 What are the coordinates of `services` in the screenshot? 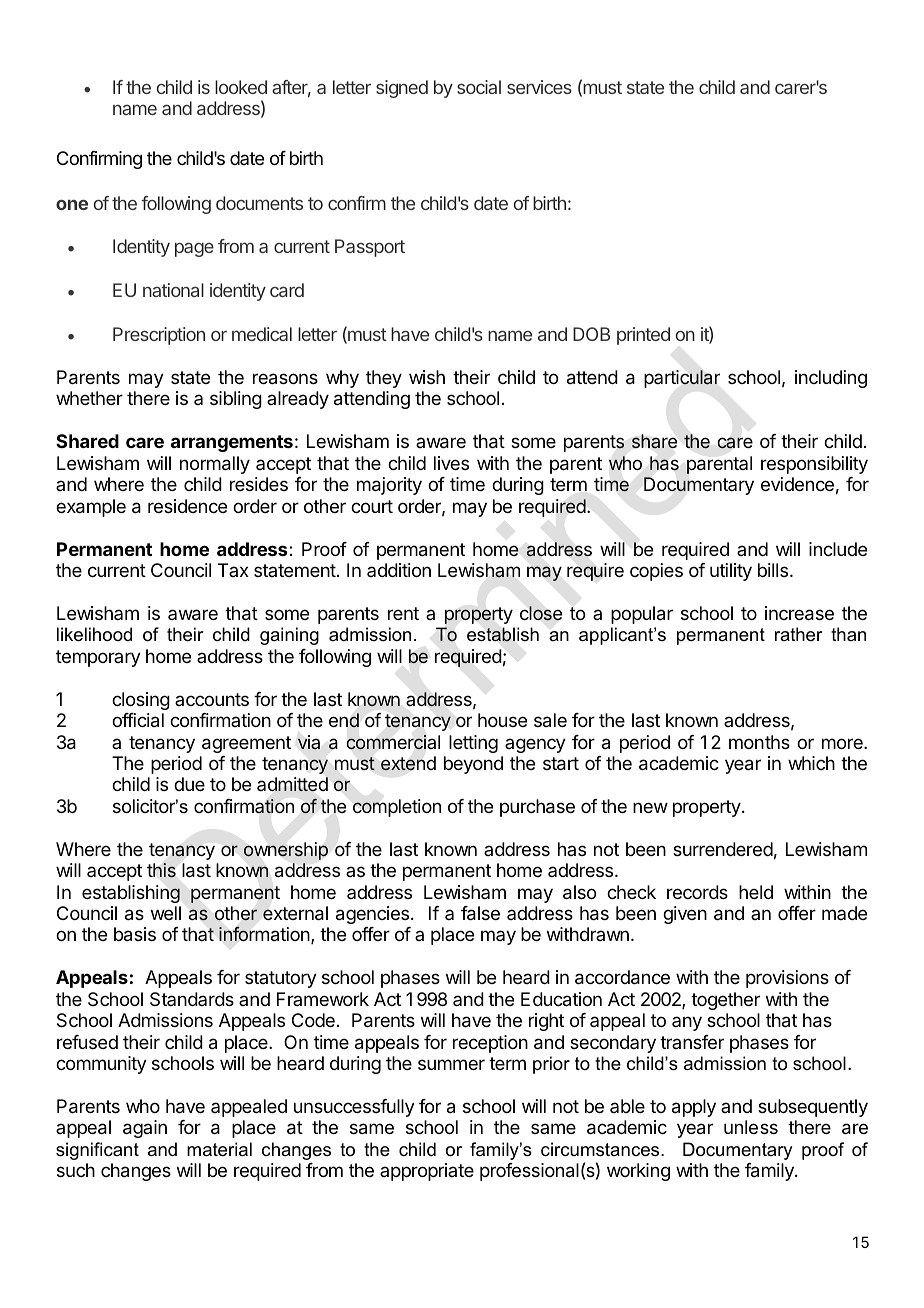 It's located at (539, 87).
